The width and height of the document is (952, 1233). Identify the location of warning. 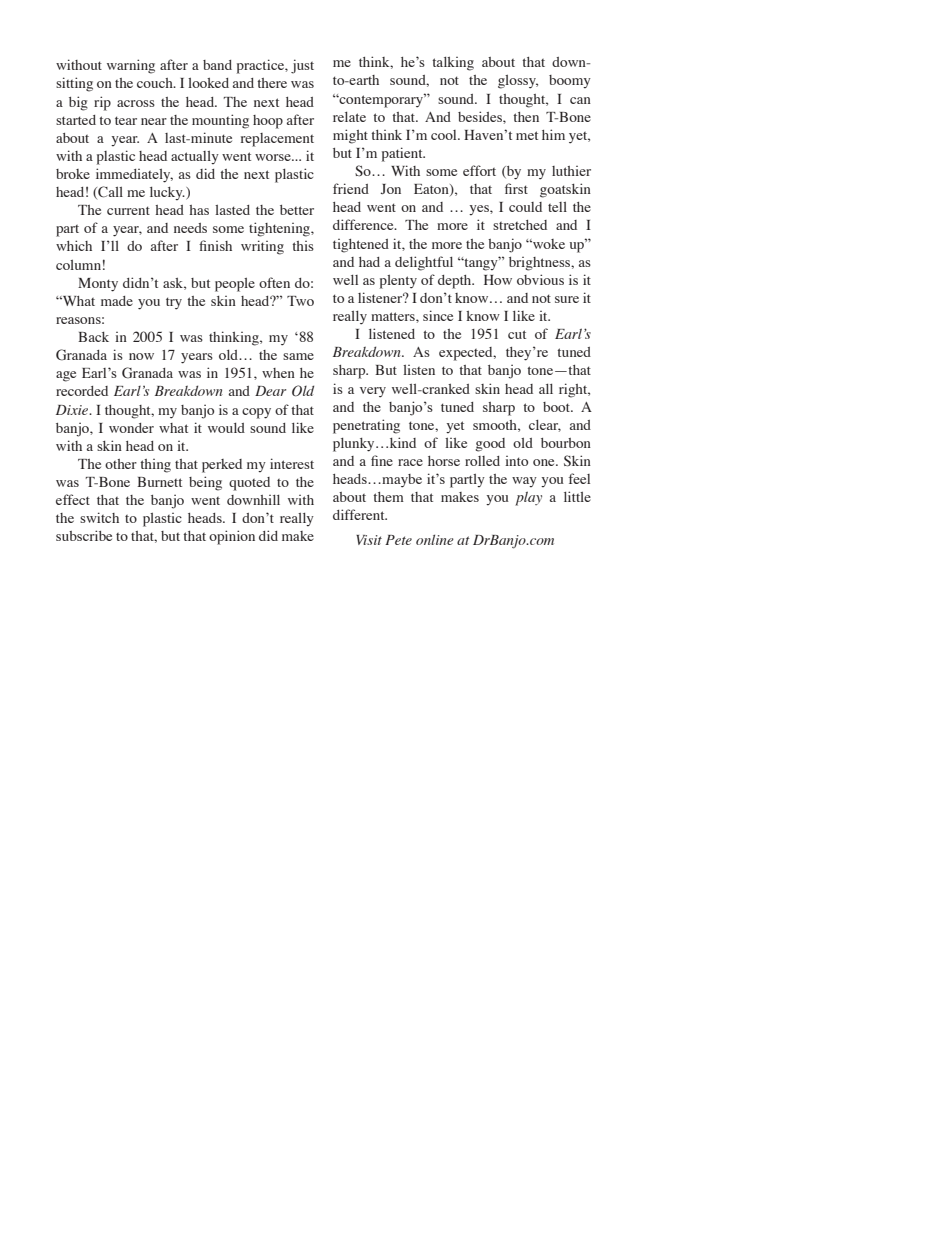
(131, 66).
